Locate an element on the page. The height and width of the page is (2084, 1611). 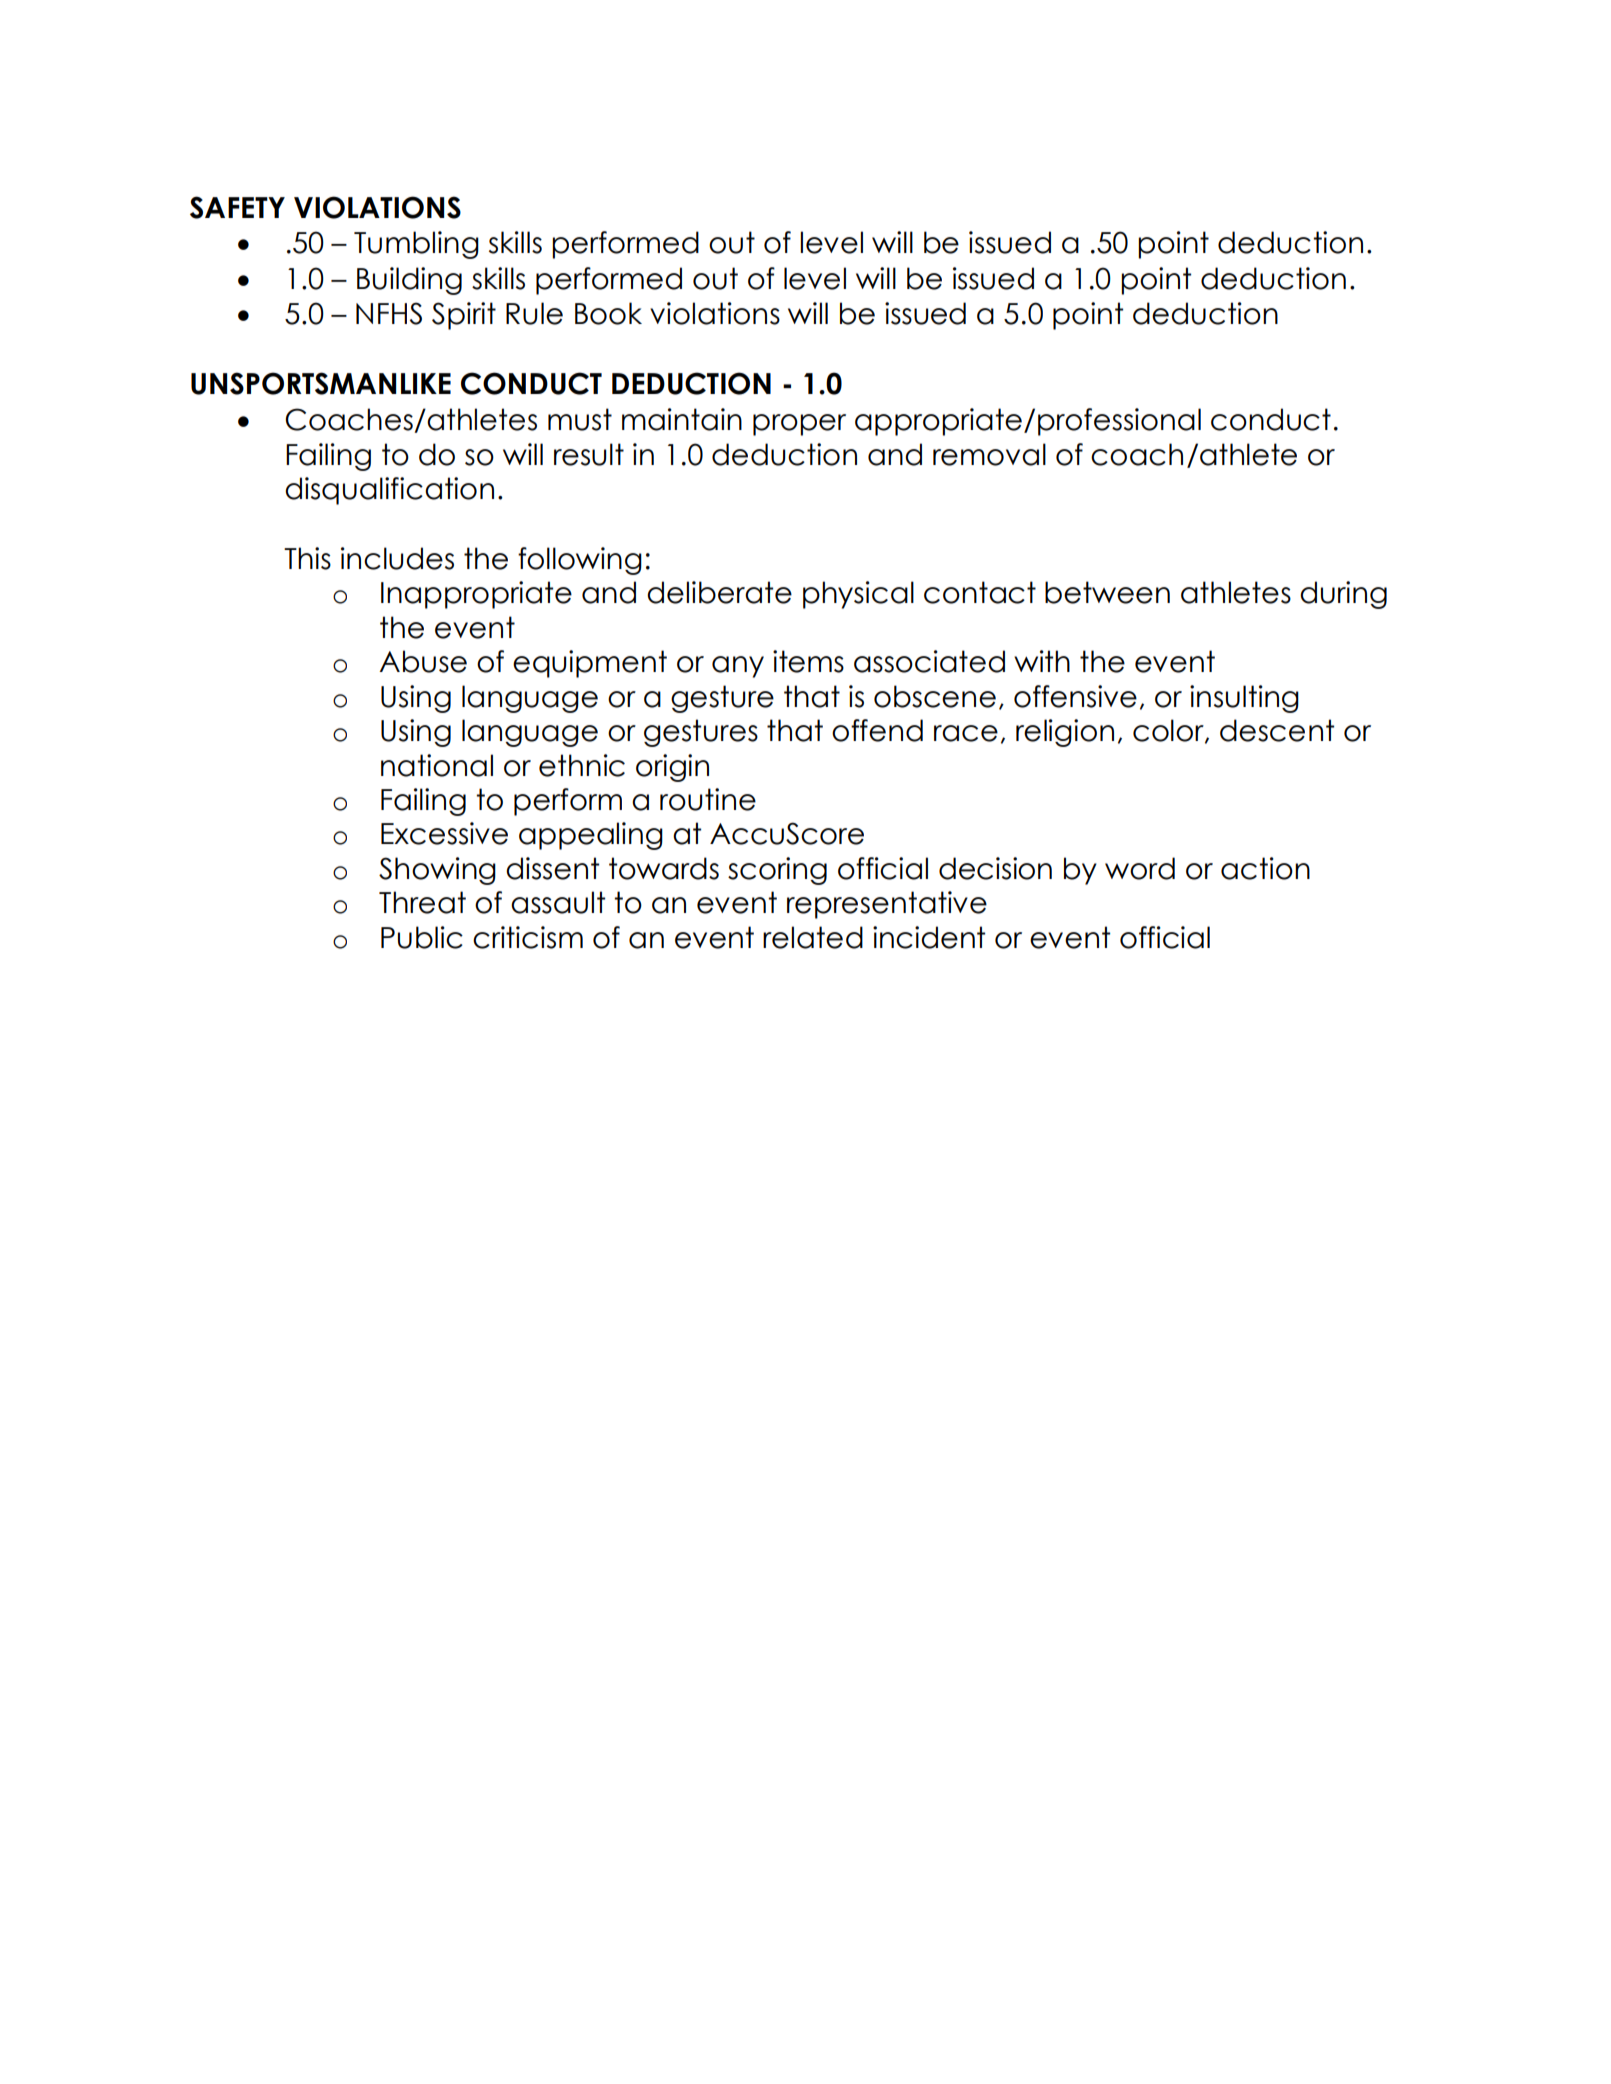
related is located at coordinates (813, 937).
